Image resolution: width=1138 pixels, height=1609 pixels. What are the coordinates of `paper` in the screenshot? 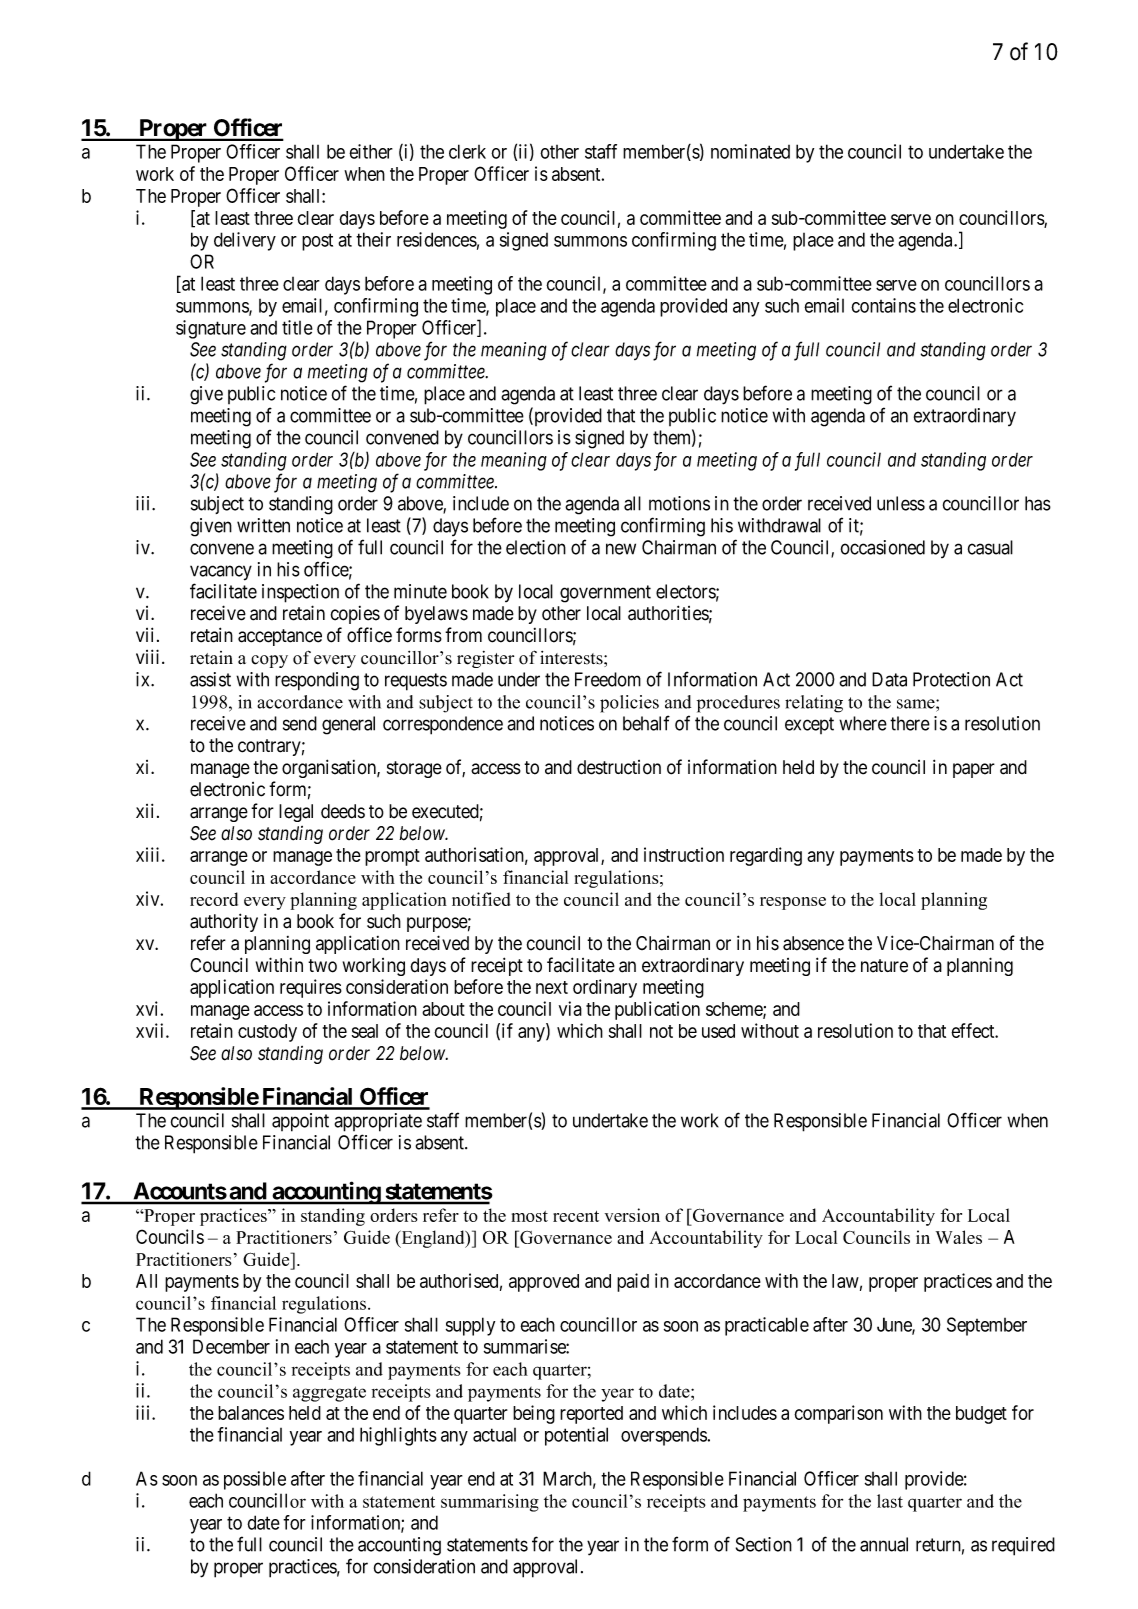 It's located at (974, 770).
